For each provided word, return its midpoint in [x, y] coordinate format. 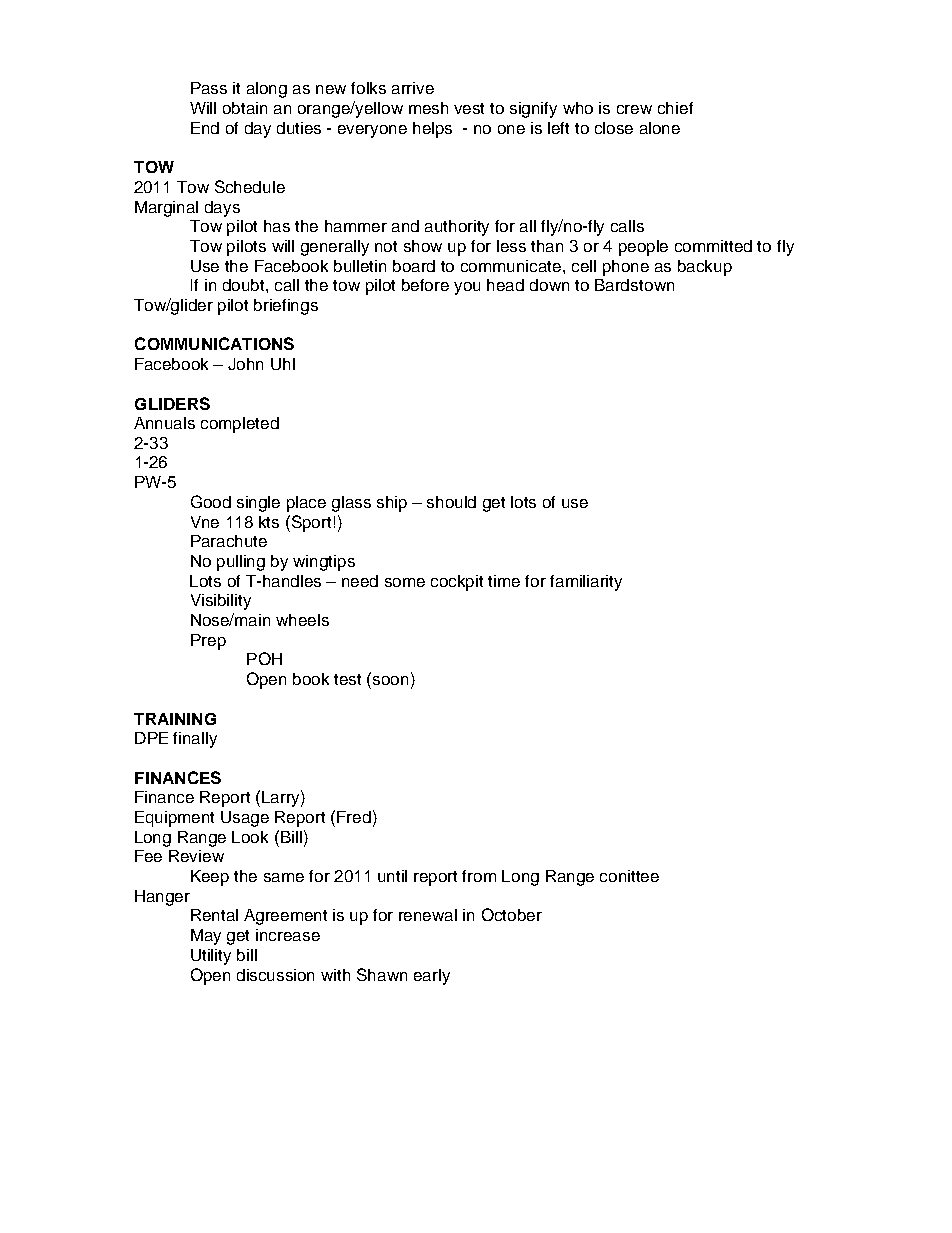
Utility [211, 957]
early [432, 977]
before [425, 285]
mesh [428, 108]
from [479, 876]
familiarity [586, 583]
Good [211, 501]
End [205, 128]
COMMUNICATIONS [214, 343]
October [512, 914]
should [451, 502]
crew [634, 109]
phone [626, 268]
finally [195, 740]
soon [390, 680]
